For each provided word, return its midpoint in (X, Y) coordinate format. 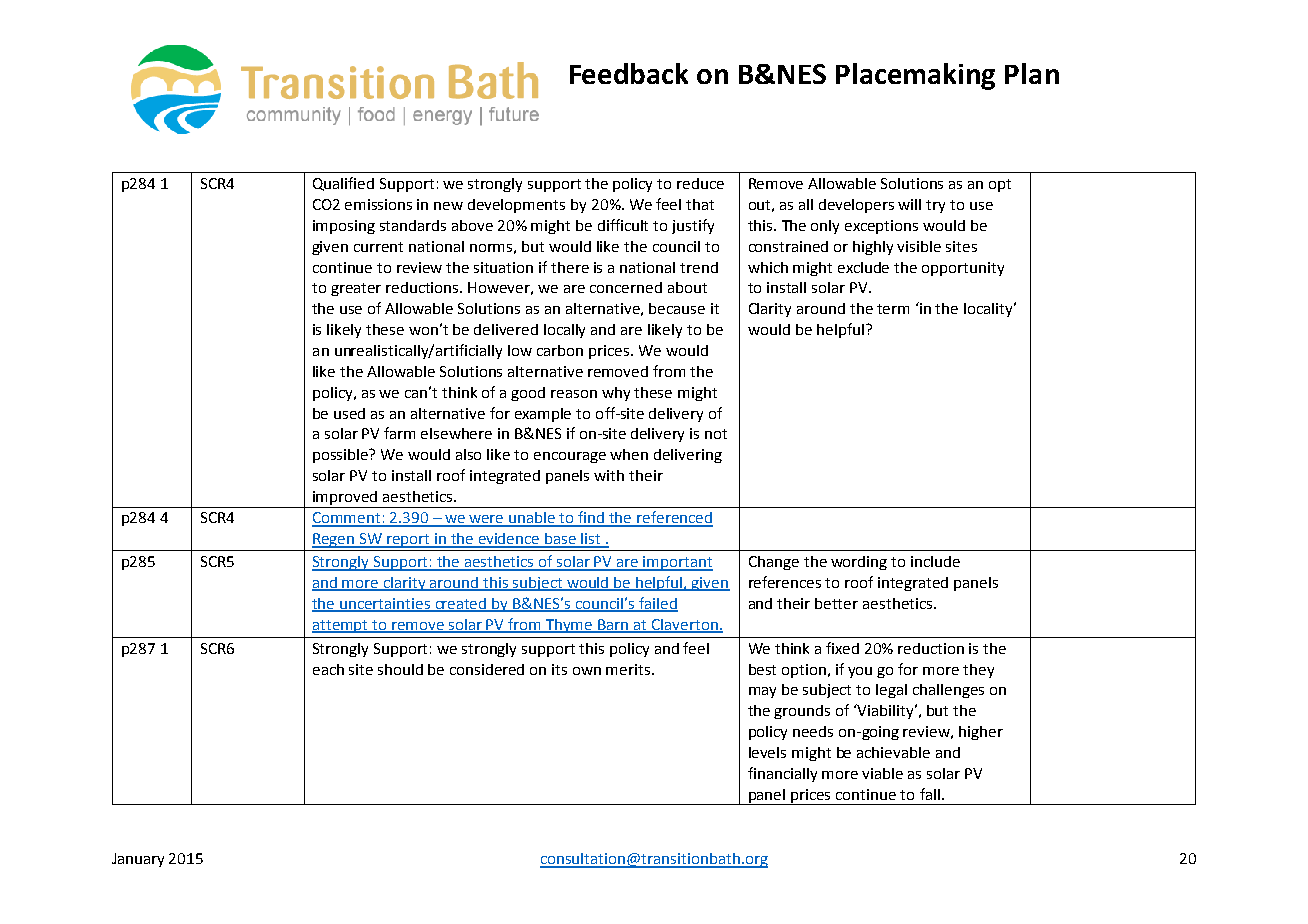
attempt (341, 626)
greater (356, 289)
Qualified (343, 184)
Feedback (629, 73)
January (138, 860)
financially (782, 774)
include (935, 561)
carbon (560, 350)
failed (657, 604)
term (893, 309)
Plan (1032, 73)
